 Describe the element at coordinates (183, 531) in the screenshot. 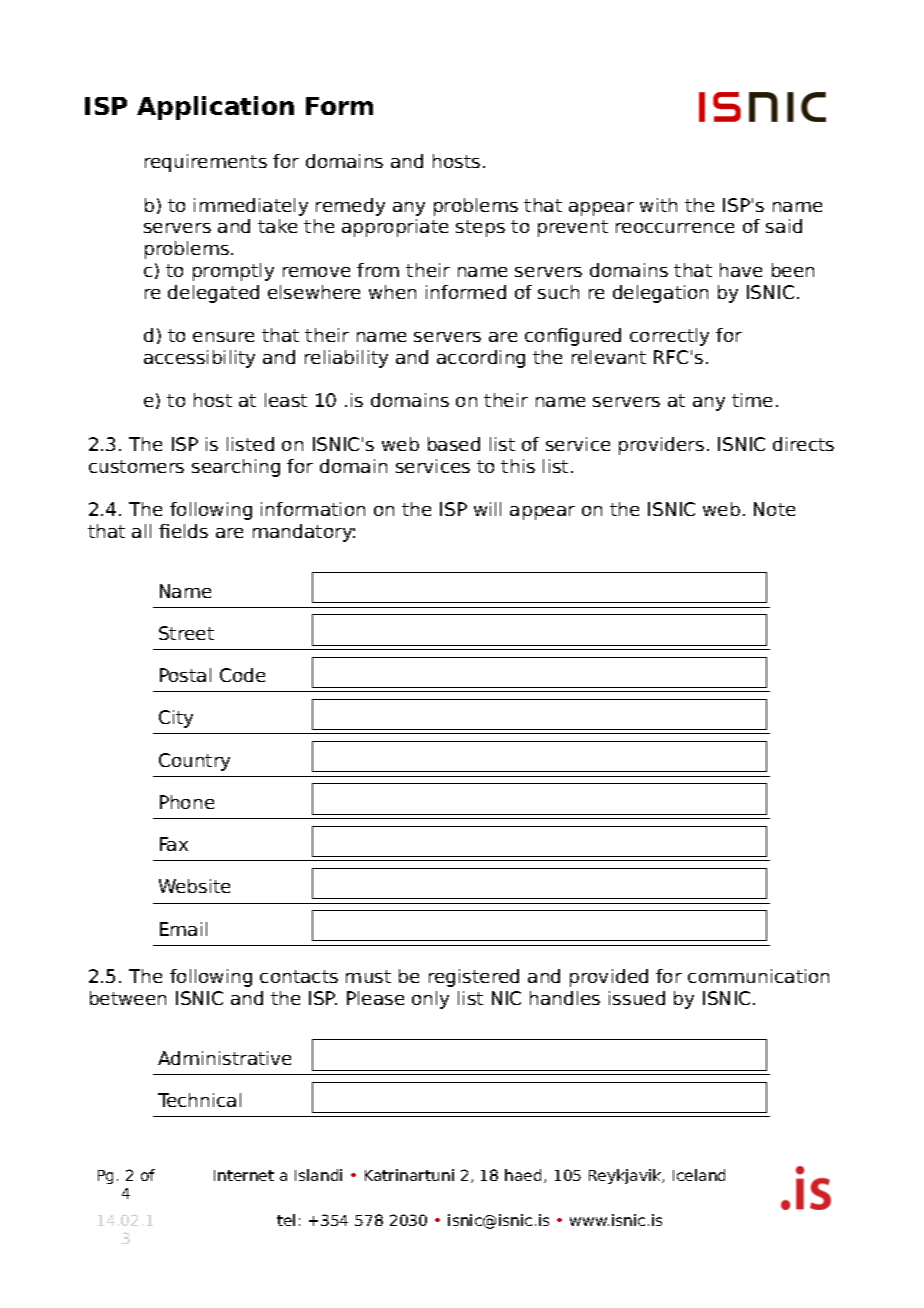

I see `fields` at that location.
